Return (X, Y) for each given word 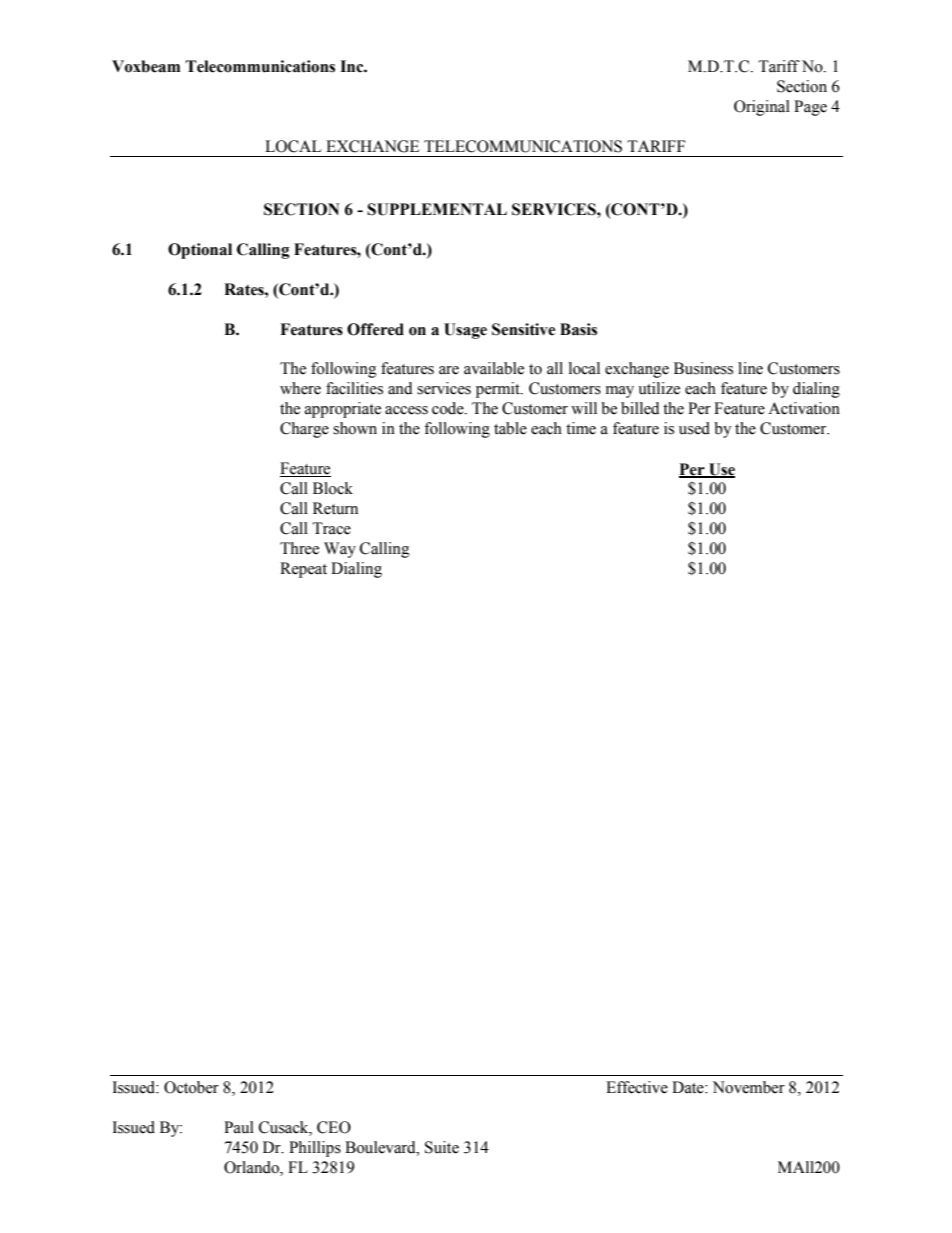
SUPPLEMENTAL (437, 209)
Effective (637, 1087)
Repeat (303, 570)
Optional (200, 251)
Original (762, 108)
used (694, 428)
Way (340, 550)
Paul (239, 1127)
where (300, 388)
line (750, 368)
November (749, 1087)
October (191, 1087)
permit (499, 390)
